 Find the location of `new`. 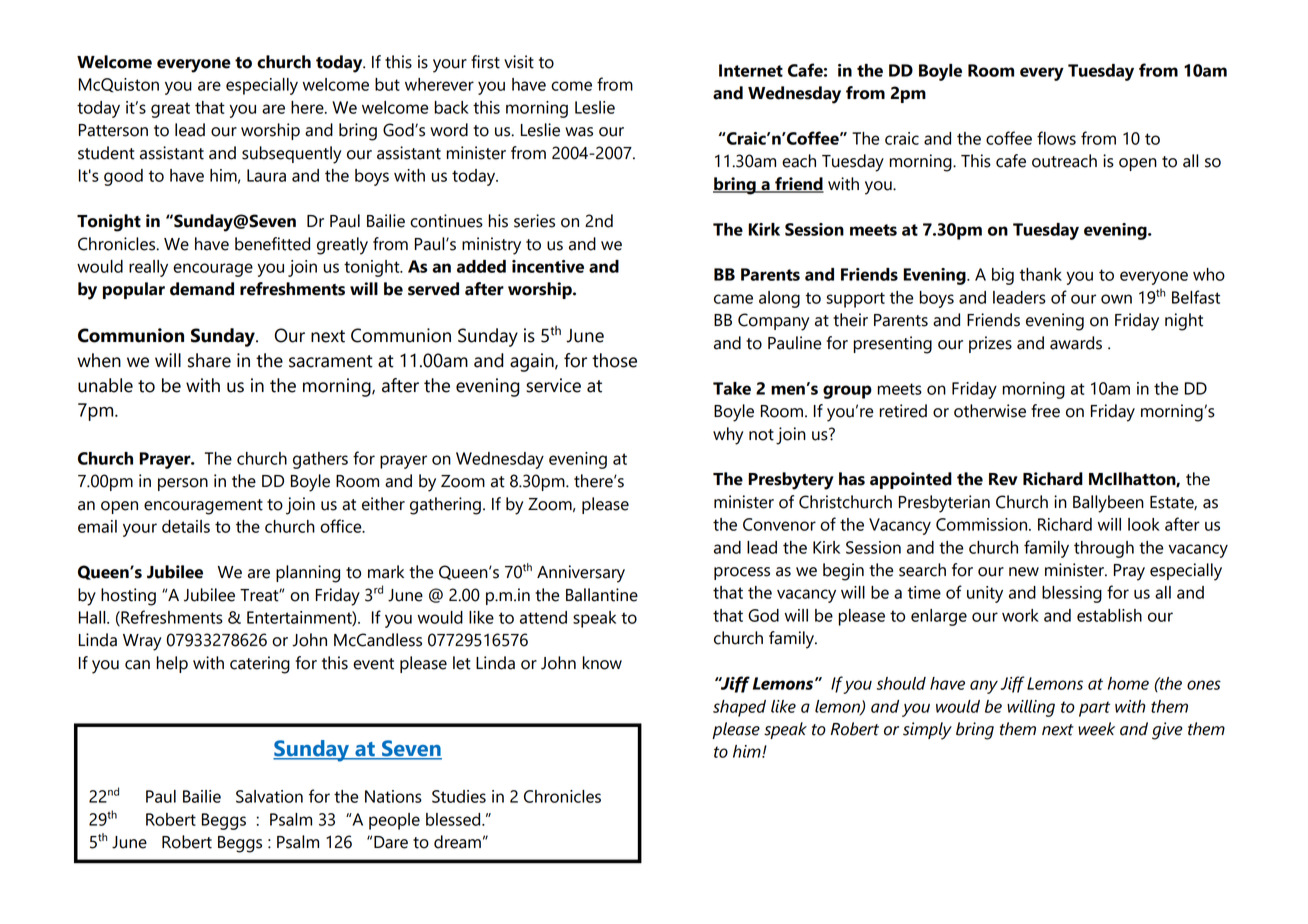

new is located at coordinates (1024, 572).
